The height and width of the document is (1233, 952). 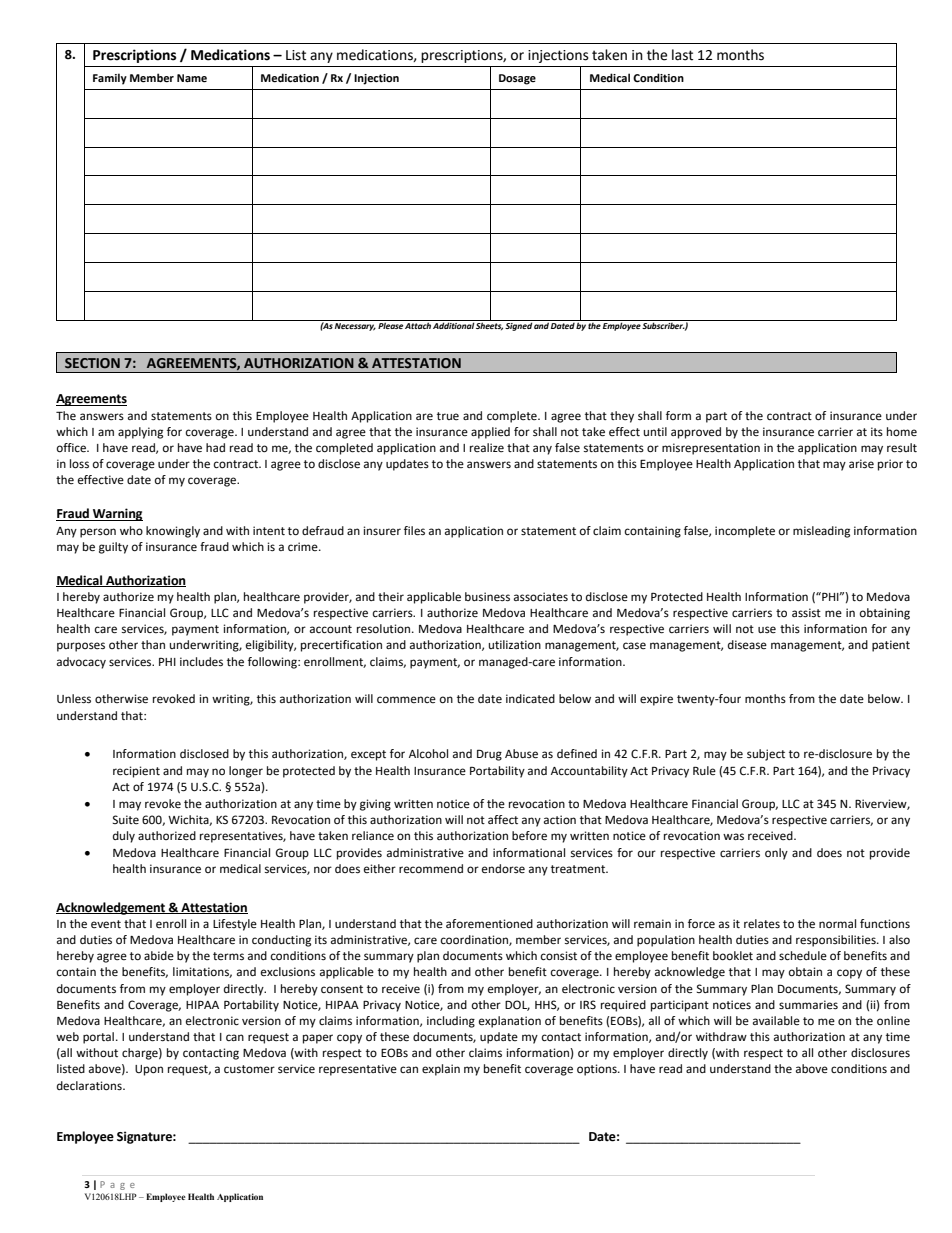 What do you see at coordinates (441, 1070) in the document?
I see `explain` at bounding box center [441, 1070].
